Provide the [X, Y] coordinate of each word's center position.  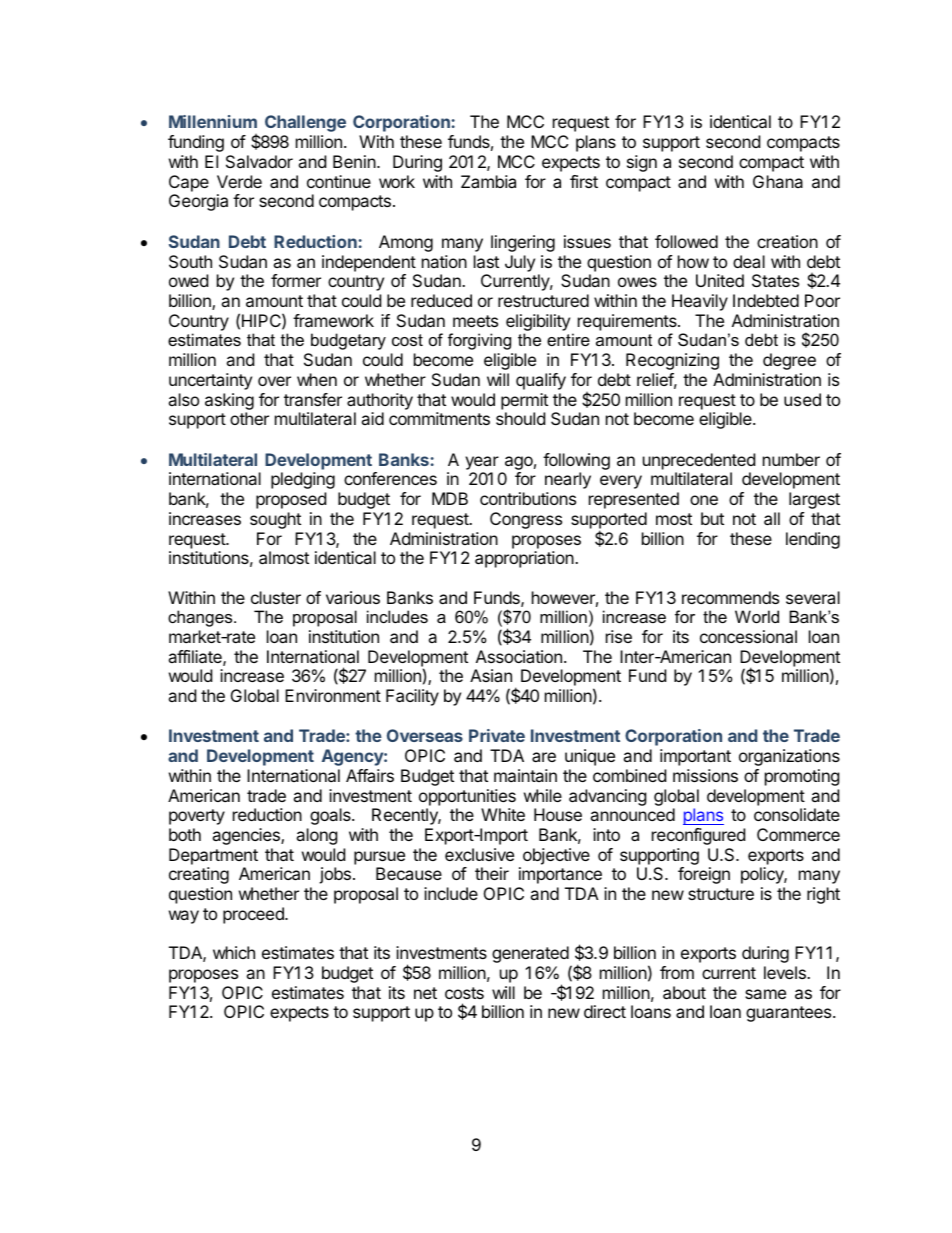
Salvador [259, 161]
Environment [333, 695]
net [425, 993]
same [765, 994]
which [234, 952]
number [791, 459]
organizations [789, 757]
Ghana [778, 181]
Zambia [488, 181]
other [249, 418]
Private [497, 735]
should [520, 418]
